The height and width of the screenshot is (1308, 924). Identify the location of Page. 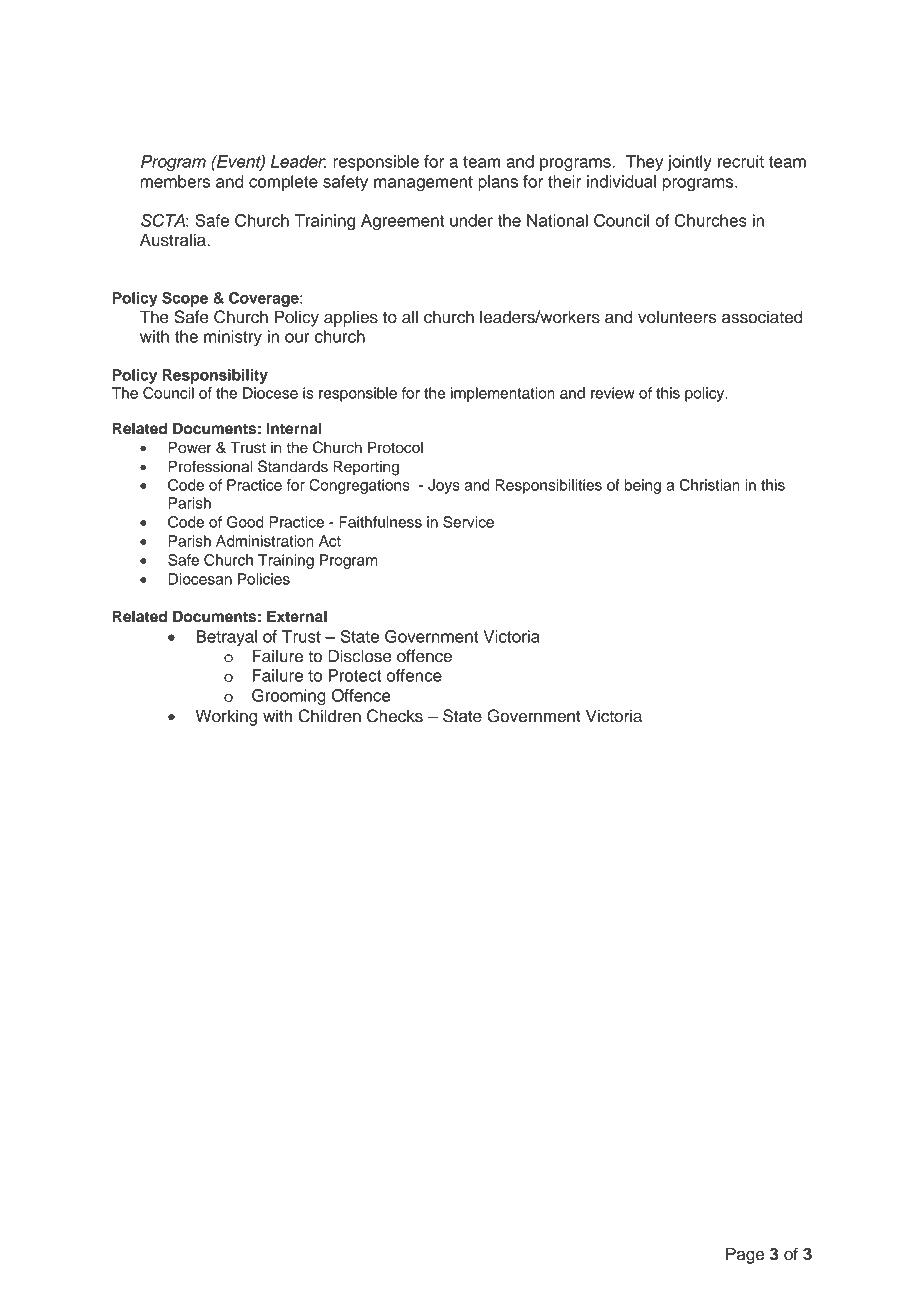
(745, 1255).
